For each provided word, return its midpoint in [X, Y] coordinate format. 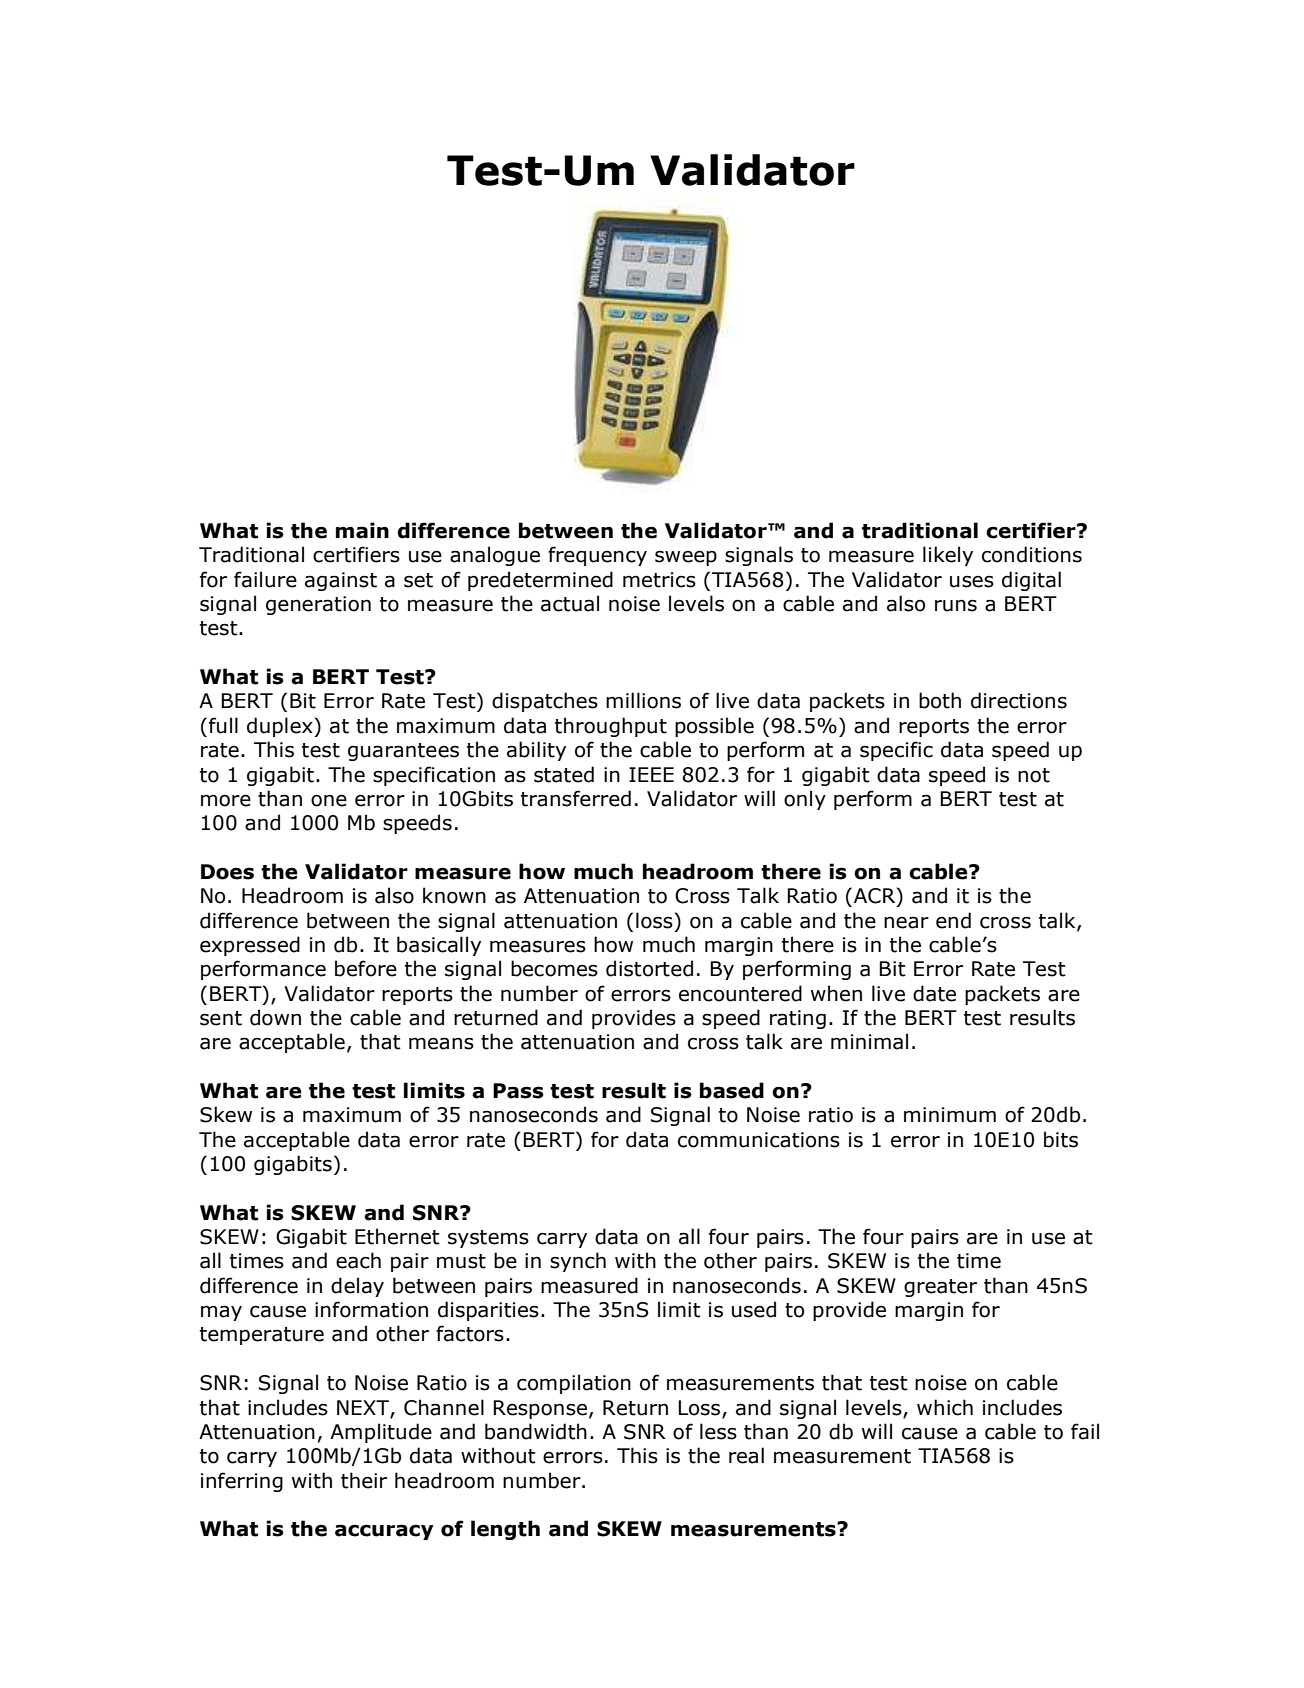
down [275, 1017]
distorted [649, 968]
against [341, 581]
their [364, 1480]
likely [948, 556]
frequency [597, 556]
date [934, 993]
